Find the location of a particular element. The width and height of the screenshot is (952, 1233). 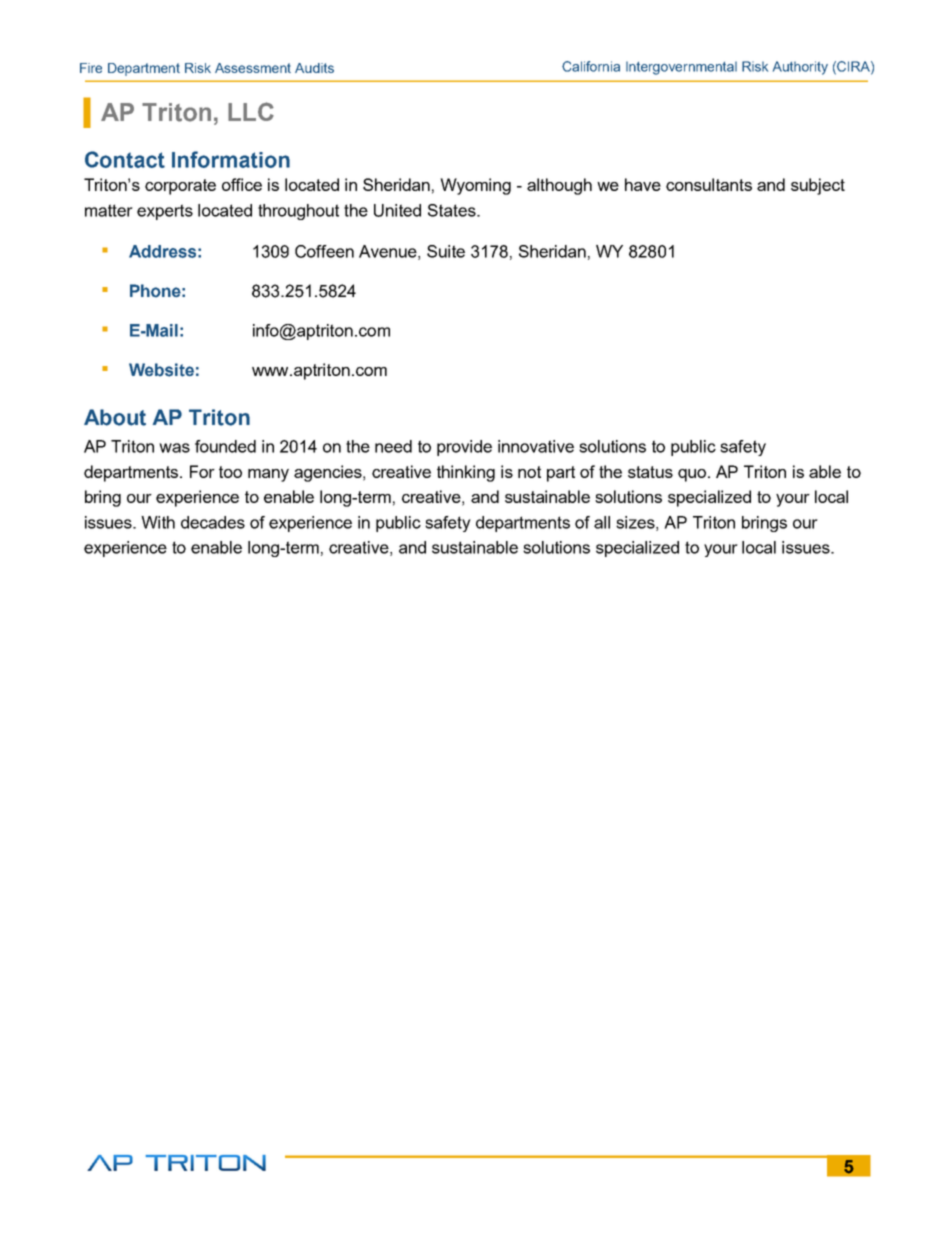

Contact is located at coordinates (125, 159).
